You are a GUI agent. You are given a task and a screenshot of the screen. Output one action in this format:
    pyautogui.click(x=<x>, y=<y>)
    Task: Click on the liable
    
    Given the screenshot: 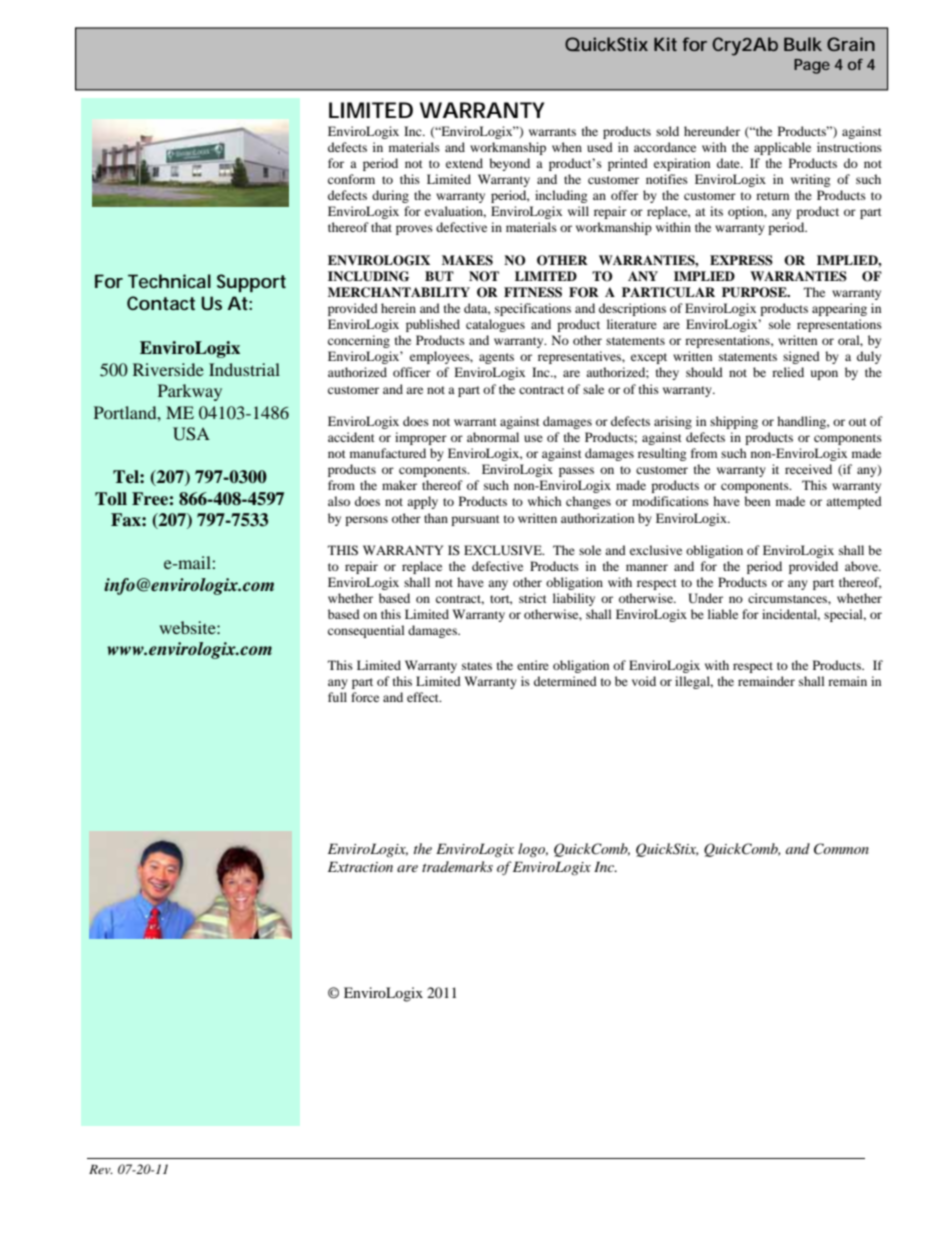 What is the action you would take?
    pyautogui.click(x=723, y=614)
